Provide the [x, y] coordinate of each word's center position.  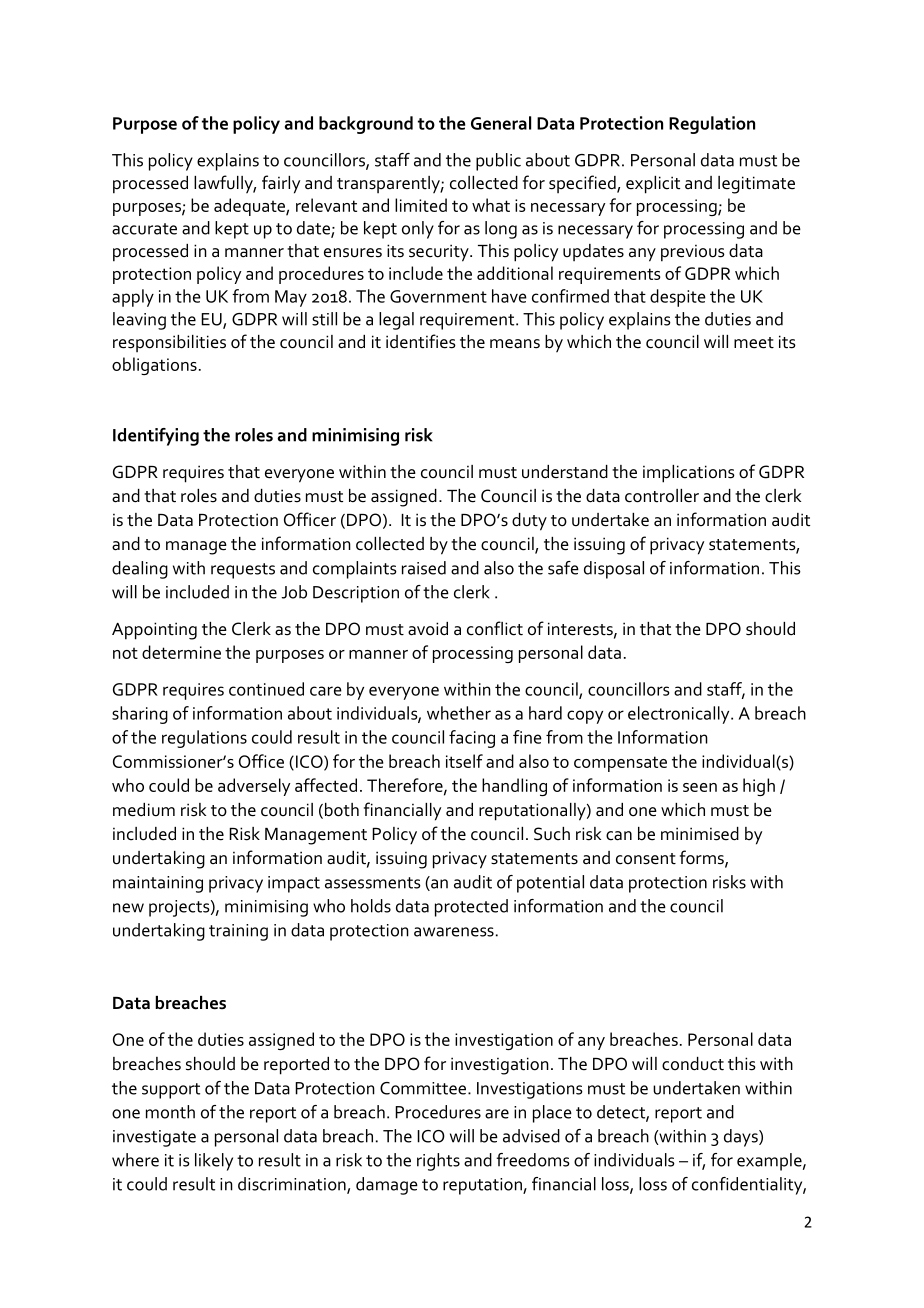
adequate [250, 207]
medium [144, 810]
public [498, 162]
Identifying [156, 437]
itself [464, 761]
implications [689, 474]
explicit [653, 185]
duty [529, 522]
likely [214, 1162]
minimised [700, 834]
